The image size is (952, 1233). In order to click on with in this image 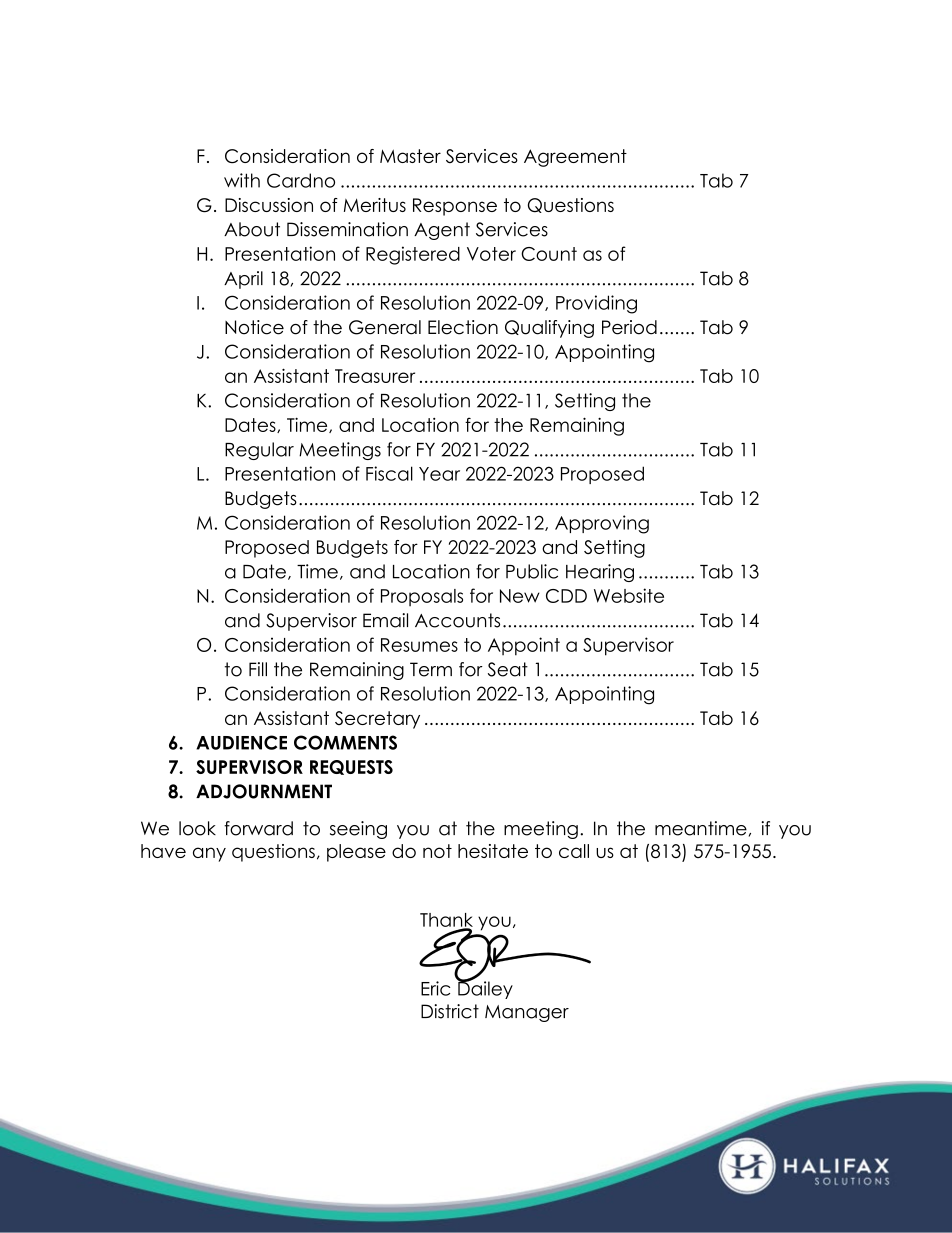, I will do `click(242, 180)`.
